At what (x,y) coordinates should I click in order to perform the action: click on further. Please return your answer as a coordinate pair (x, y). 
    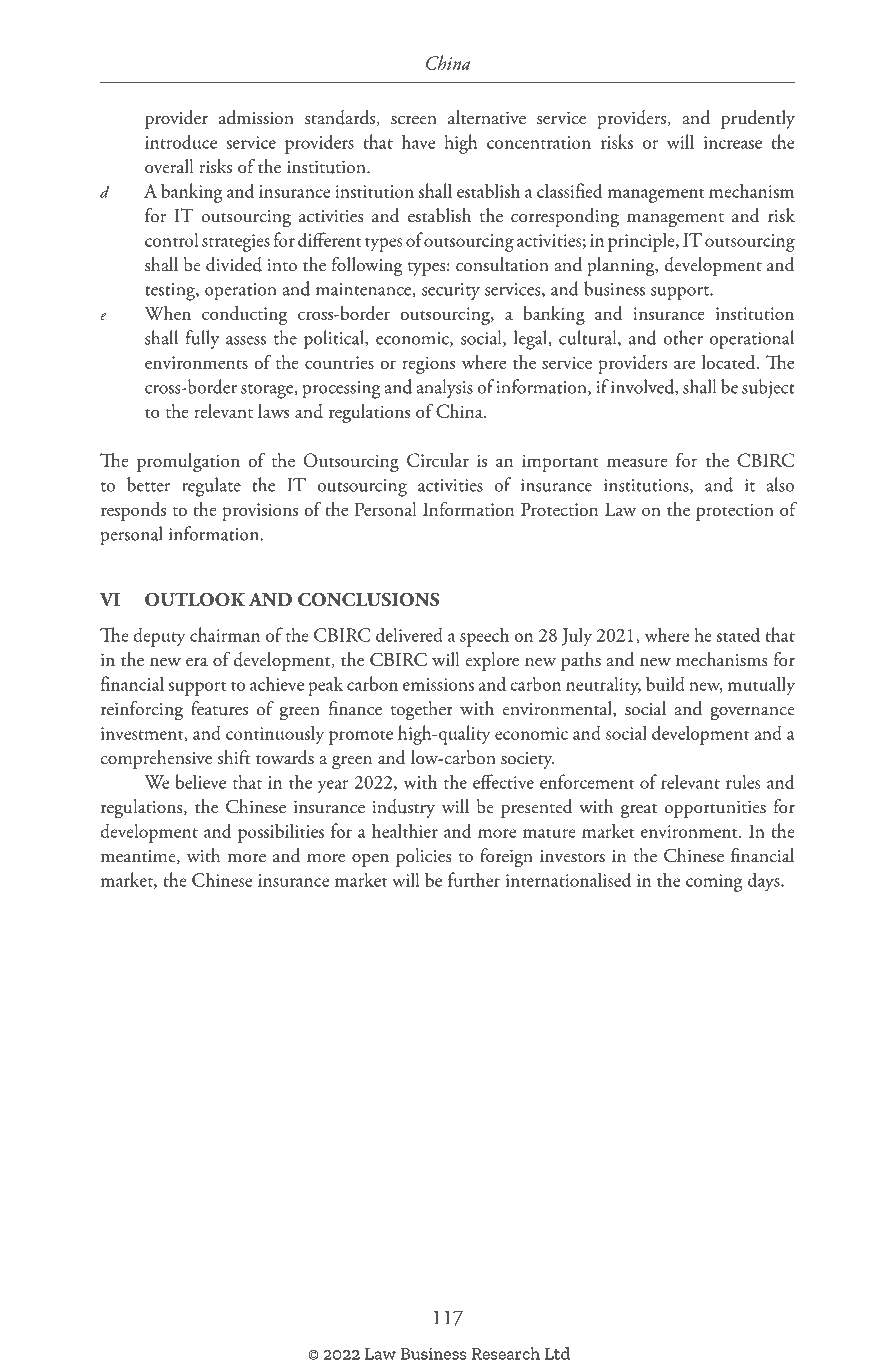
    Looking at the image, I should click on (474, 879).
